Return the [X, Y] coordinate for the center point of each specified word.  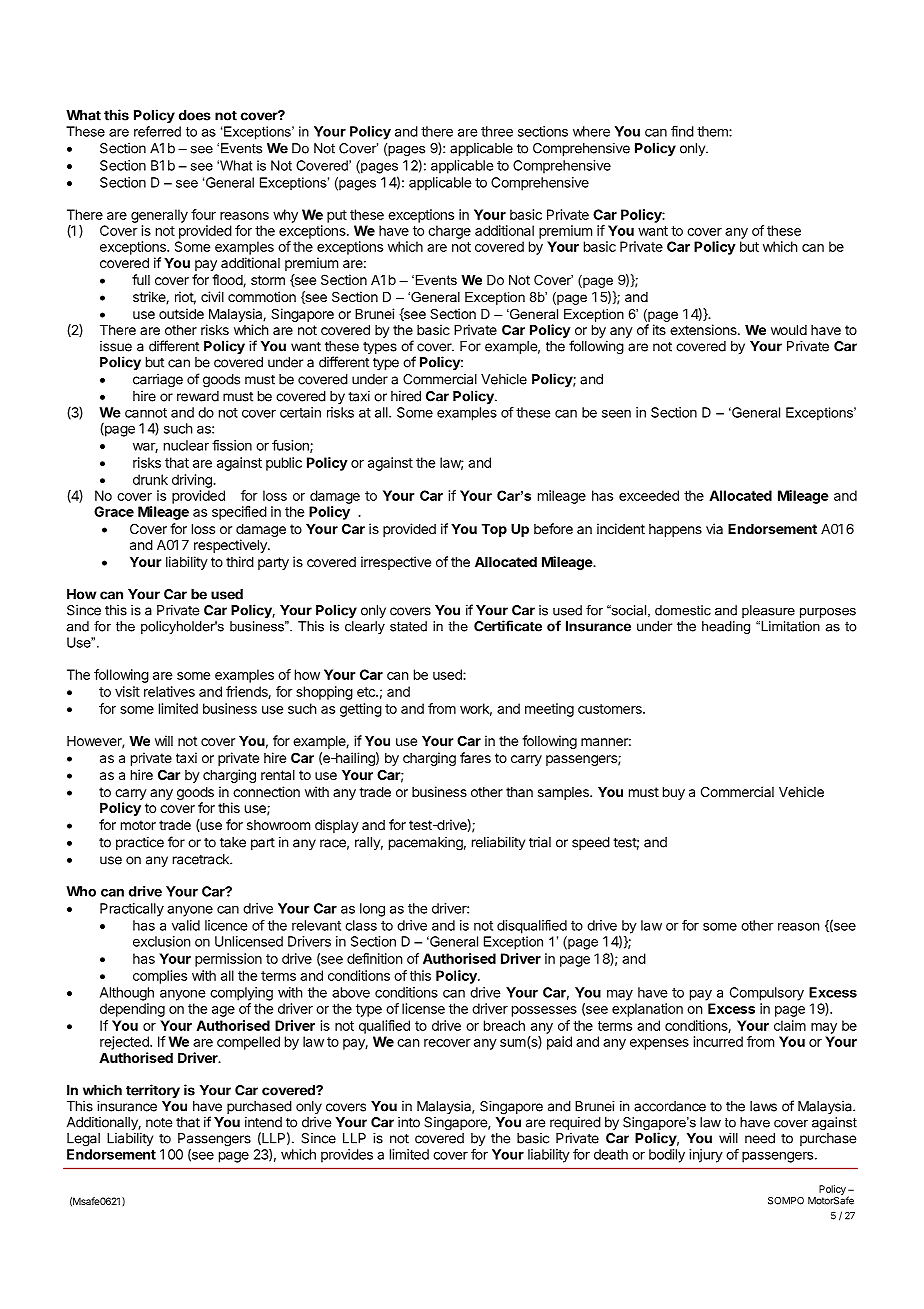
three [497, 131]
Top [494, 530]
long [372, 910]
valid [186, 925]
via [714, 528]
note [159, 1122]
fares [475, 757]
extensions [704, 329]
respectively [231, 546]
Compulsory [767, 994]
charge [449, 232]
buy [674, 793]
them [713, 131]
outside [181, 313]
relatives [169, 691]
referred [157, 131]
